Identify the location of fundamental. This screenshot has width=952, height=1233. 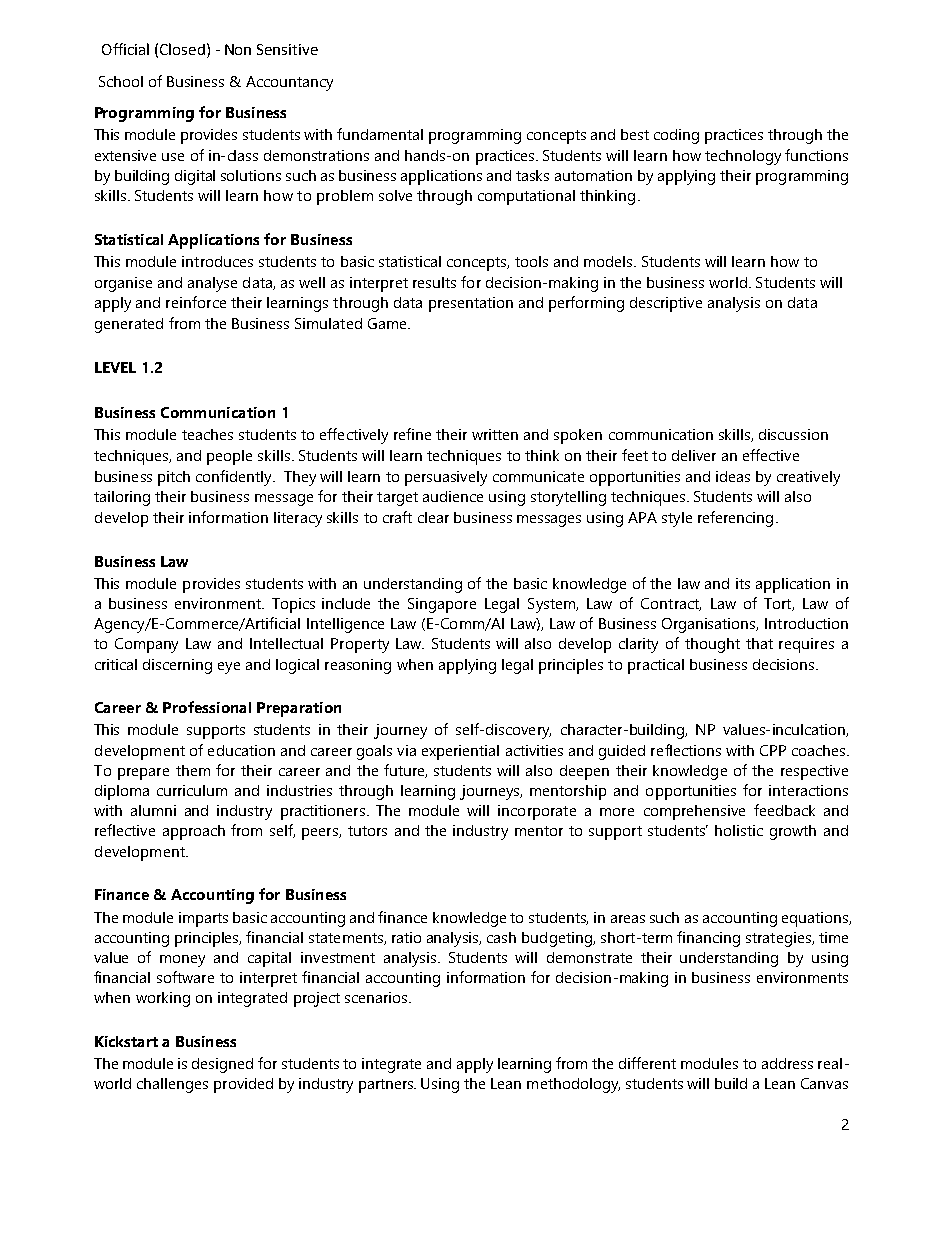
(380, 134).
